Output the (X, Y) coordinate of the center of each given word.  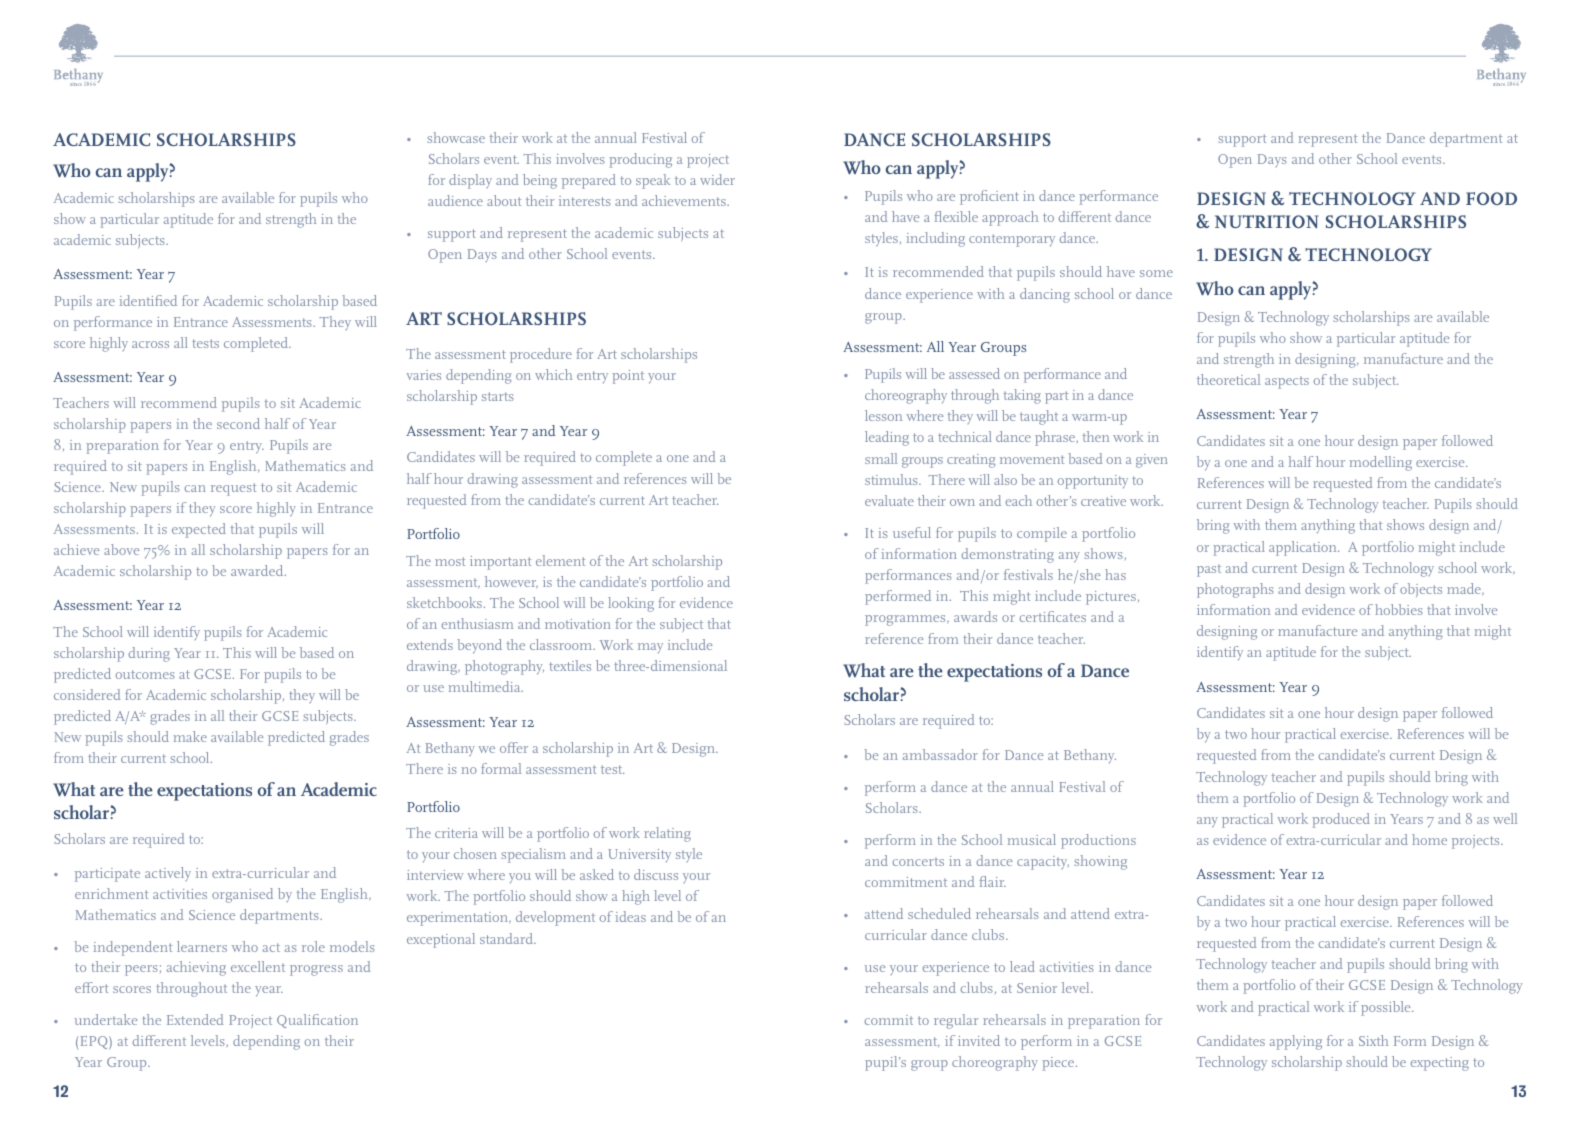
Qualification (317, 1021)
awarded (258, 570)
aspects (1287, 383)
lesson (883, 415)
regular (956, 1021)
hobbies (1399, 609)
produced (1341, 820)
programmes (906, 620)
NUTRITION (1267, 221)
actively (168, 874)
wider (717, 179)
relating (667, 834)
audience (455, 200)
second (238, 423)
